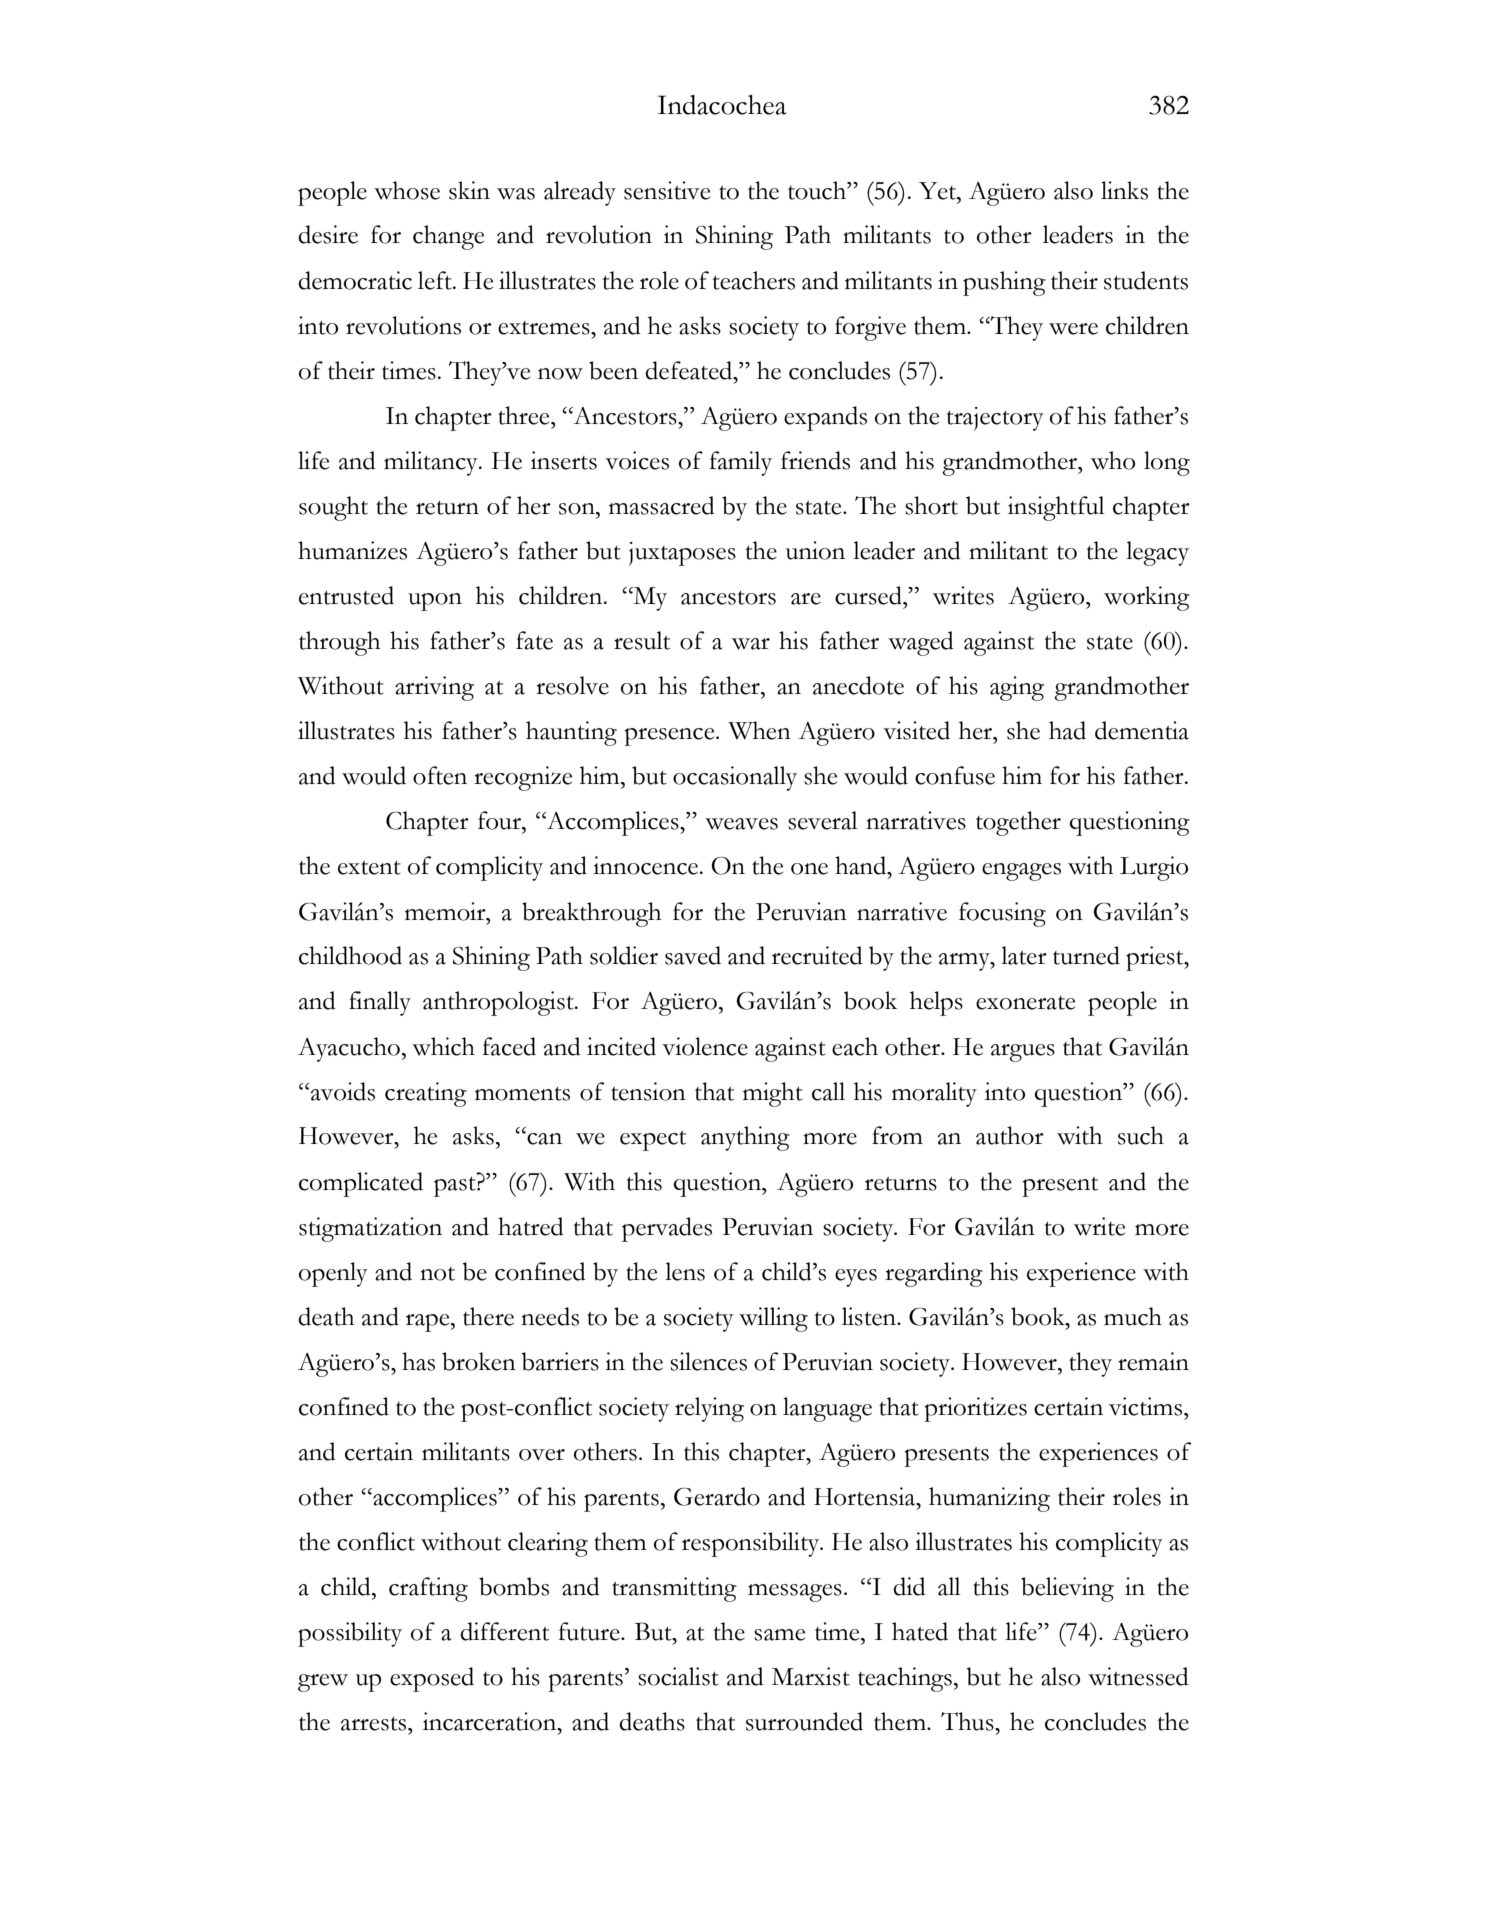 This screenshot has width=1485, height=1922. Describe the element at coordinates (432, 1679) in the screenshot. I see `exposed` at that location.
